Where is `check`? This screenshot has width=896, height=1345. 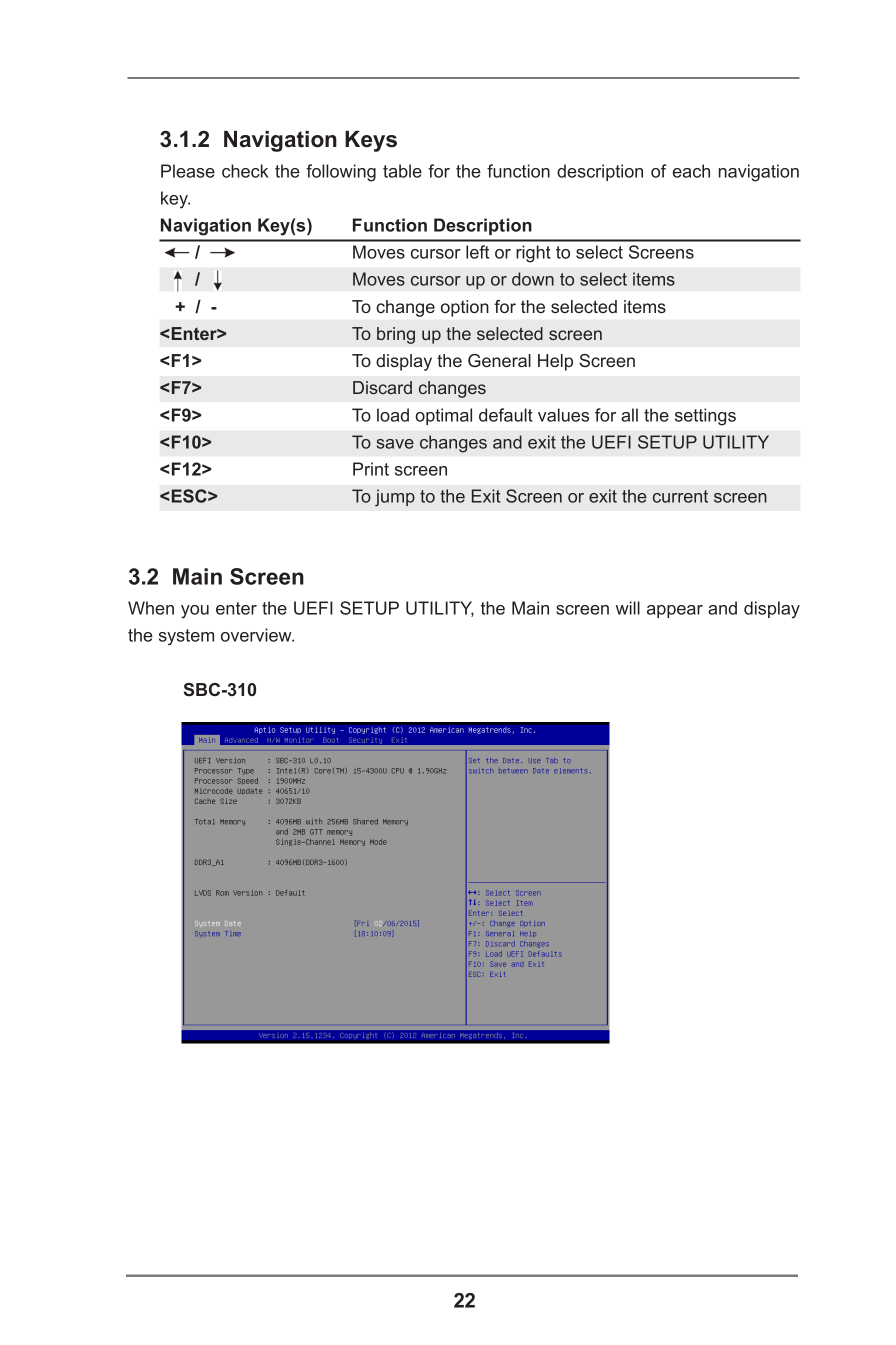 check is located at coordinates (245, 171).
